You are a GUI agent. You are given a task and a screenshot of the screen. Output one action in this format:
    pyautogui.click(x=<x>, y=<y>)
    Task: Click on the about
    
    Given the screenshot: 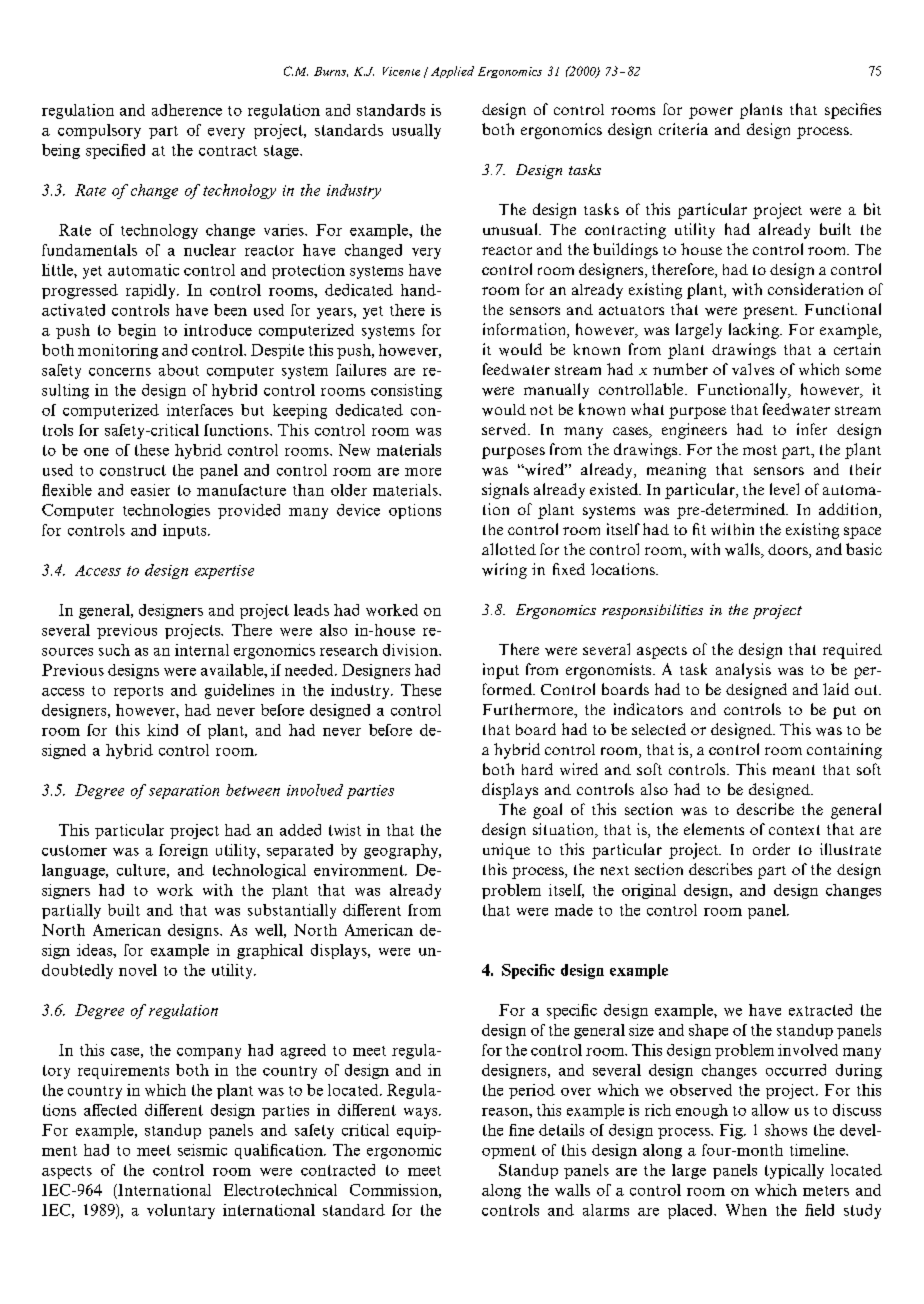 What is the action you would take?
    pyautogui.click(x=179, y=370)
